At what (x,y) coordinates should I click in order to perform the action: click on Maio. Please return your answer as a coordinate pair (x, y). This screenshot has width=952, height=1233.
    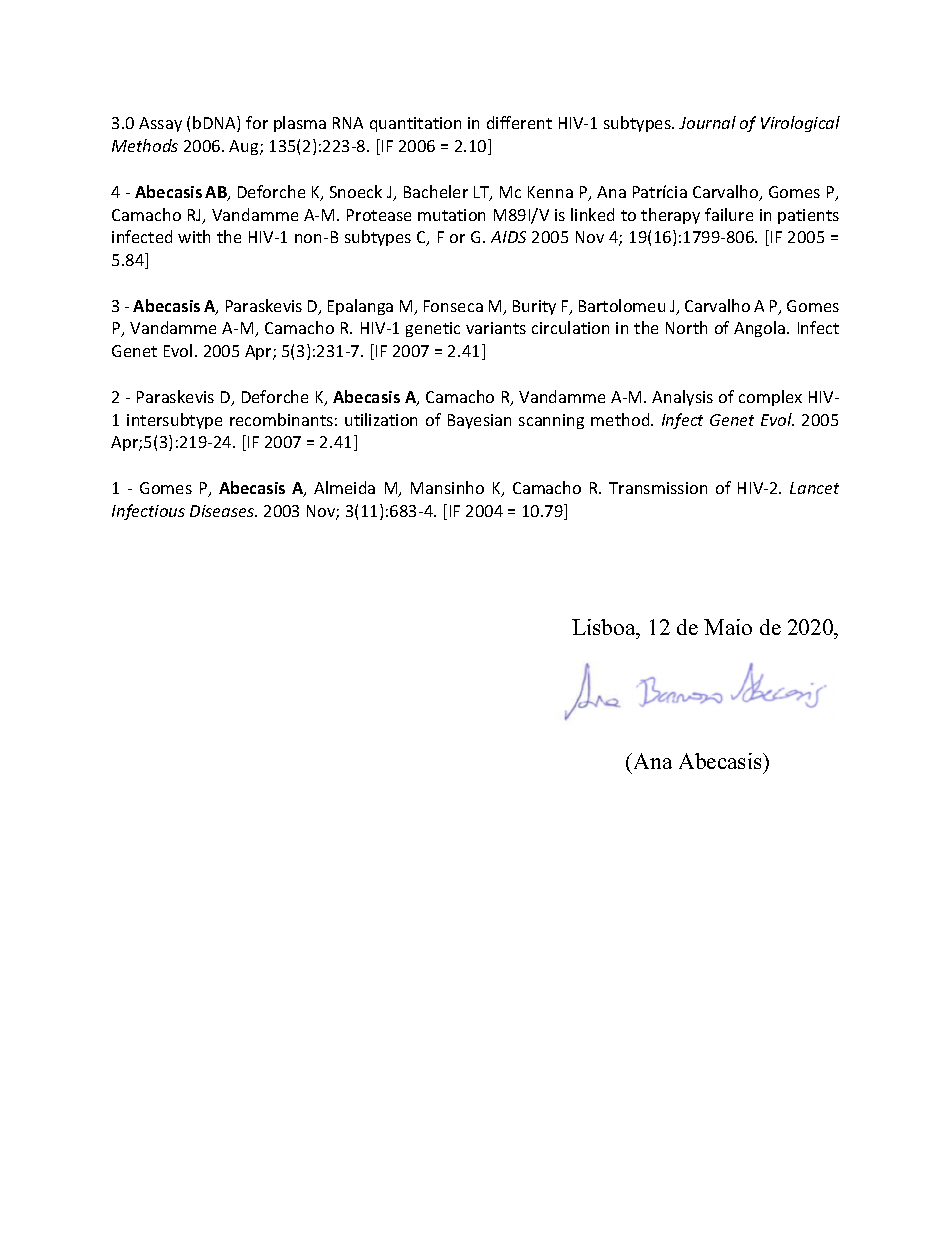
    Looking at the image, I should click on (728, 627).
